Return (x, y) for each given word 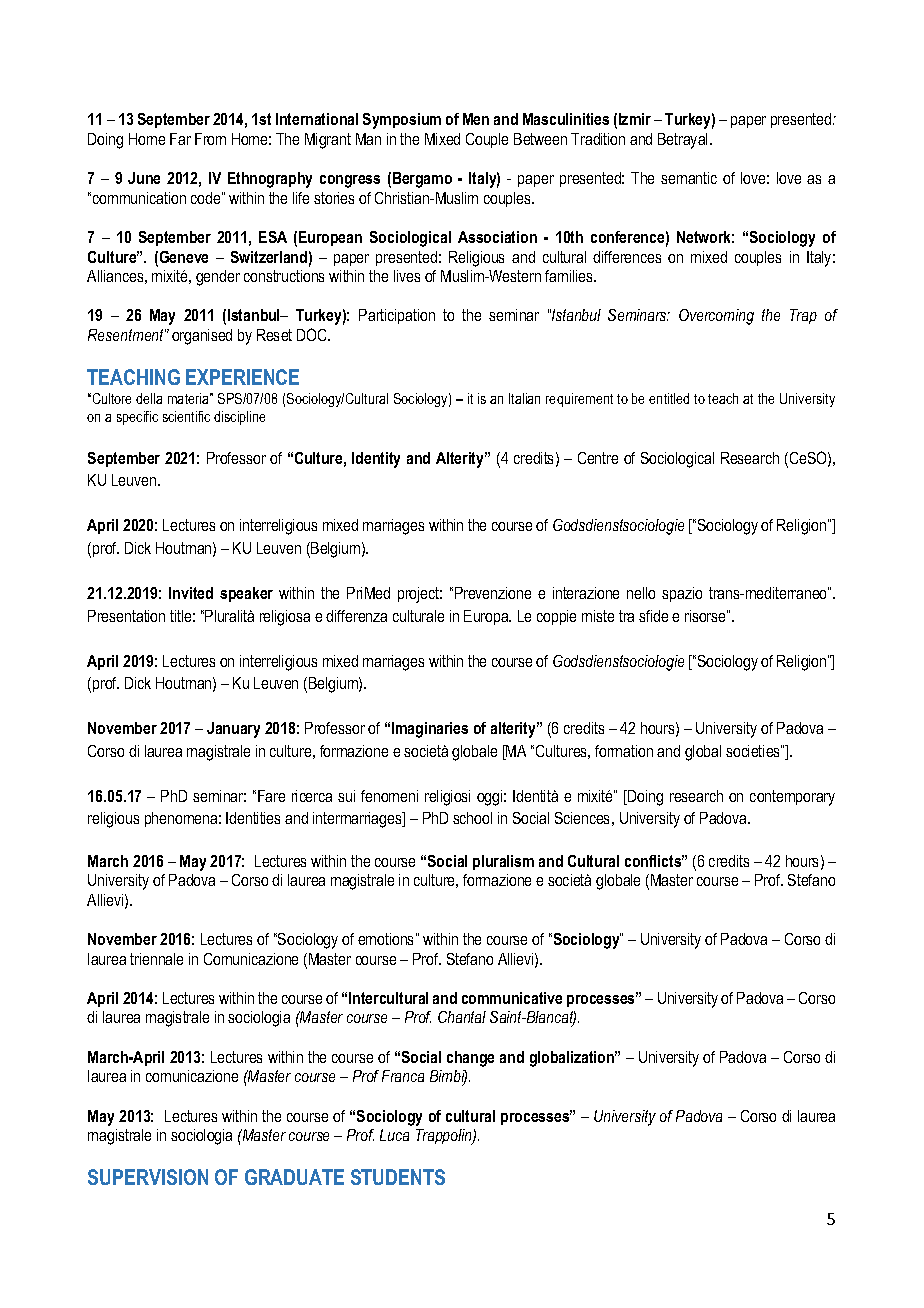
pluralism (503, 862)
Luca (394, 1135)
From (210, 139)
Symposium (402, 121)
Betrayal (682, 141)
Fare (271, 796)
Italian (524, 398)
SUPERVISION (148, 1177)
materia (190, 398)
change (470, 1059)
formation (624, 751)
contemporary (792, 798)
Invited (191, 593)
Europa (487, 617)
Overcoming (716, 317)
